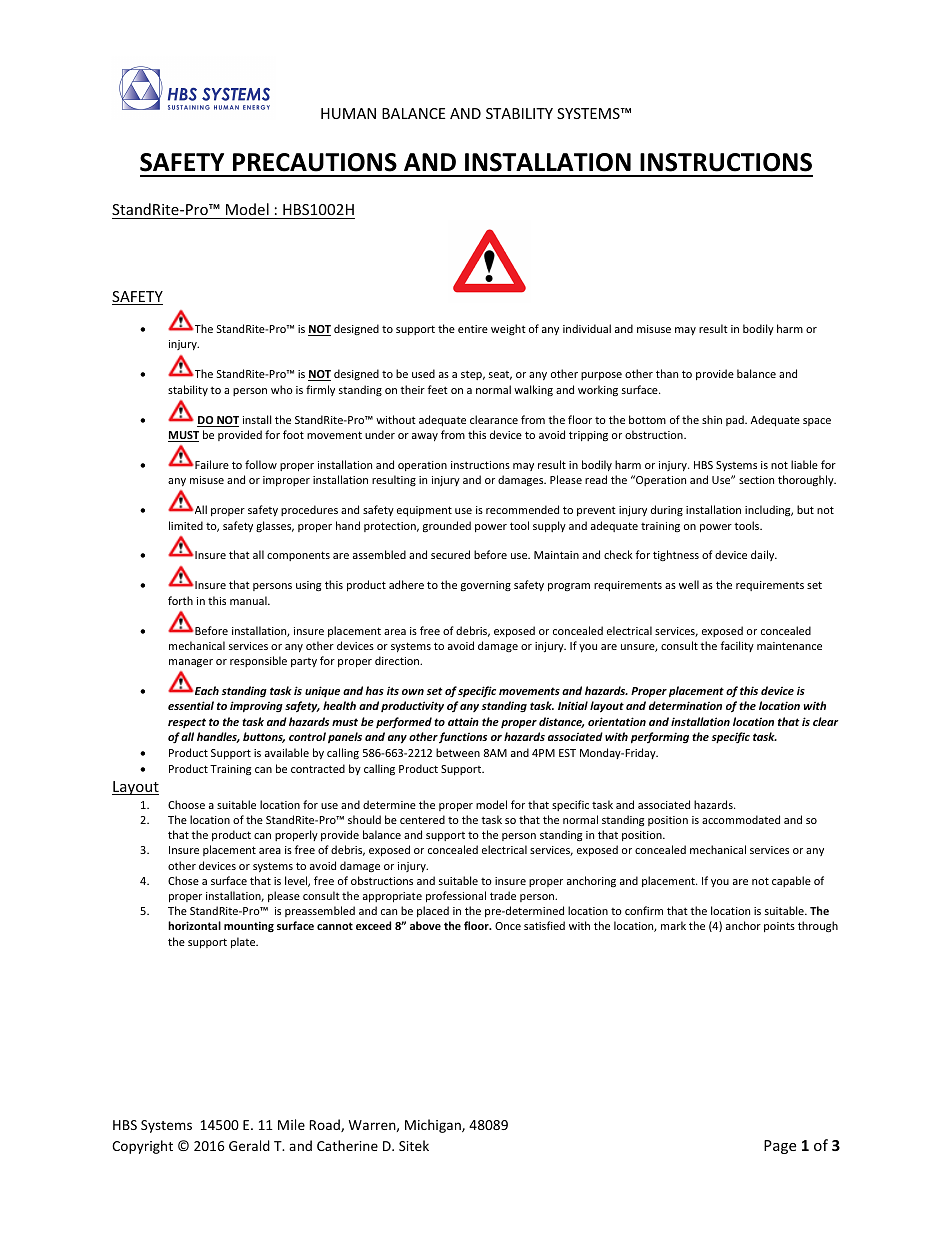  What do you see at coordinates (249, 1145) in the screenshot?
I see `Gerald` at bounding box center [249, 1145].
